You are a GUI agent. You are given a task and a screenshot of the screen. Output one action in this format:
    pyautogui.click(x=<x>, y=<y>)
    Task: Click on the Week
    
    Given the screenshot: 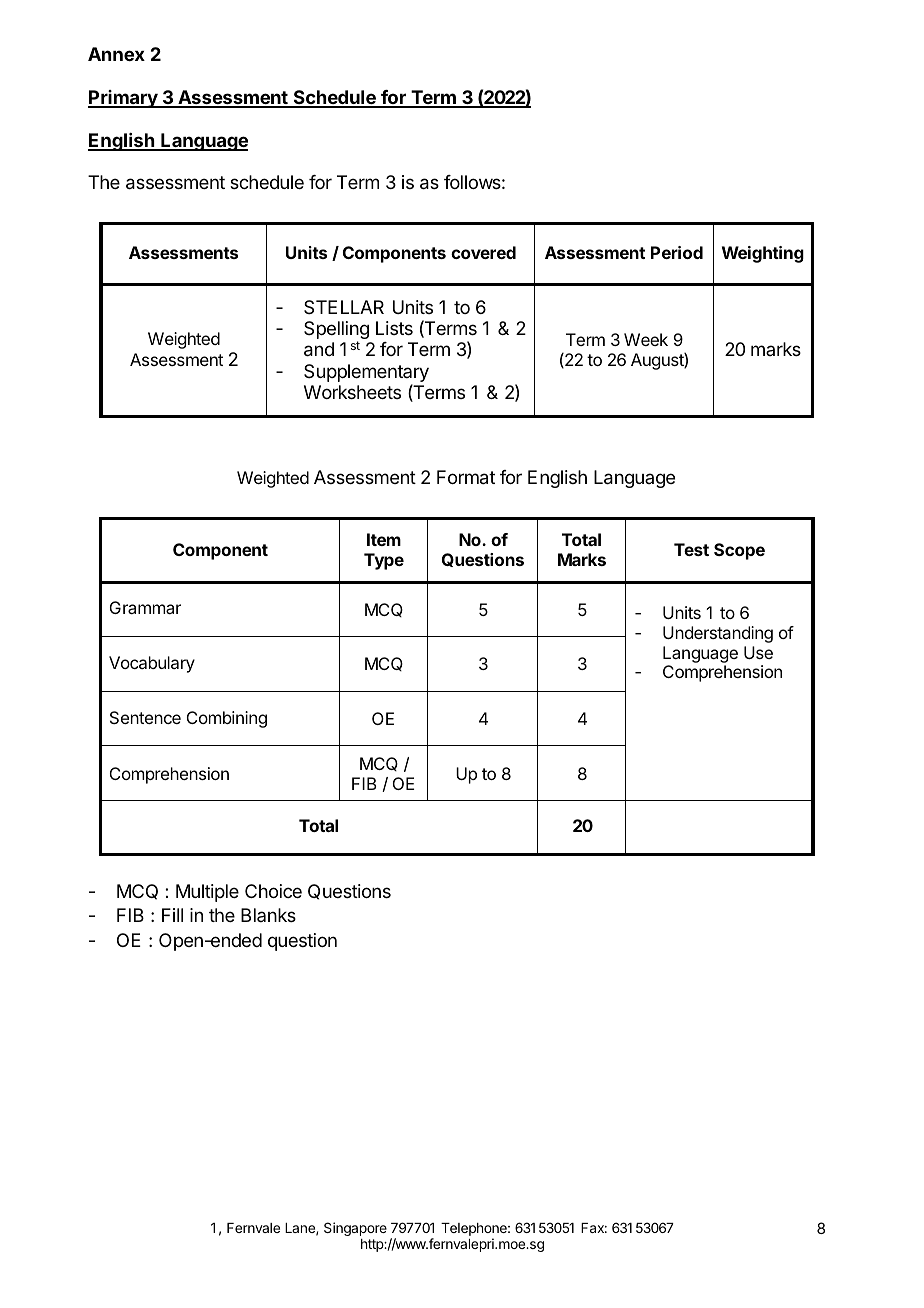 What is the action you would take?
    pyautogui.click(x=646, y=339)
